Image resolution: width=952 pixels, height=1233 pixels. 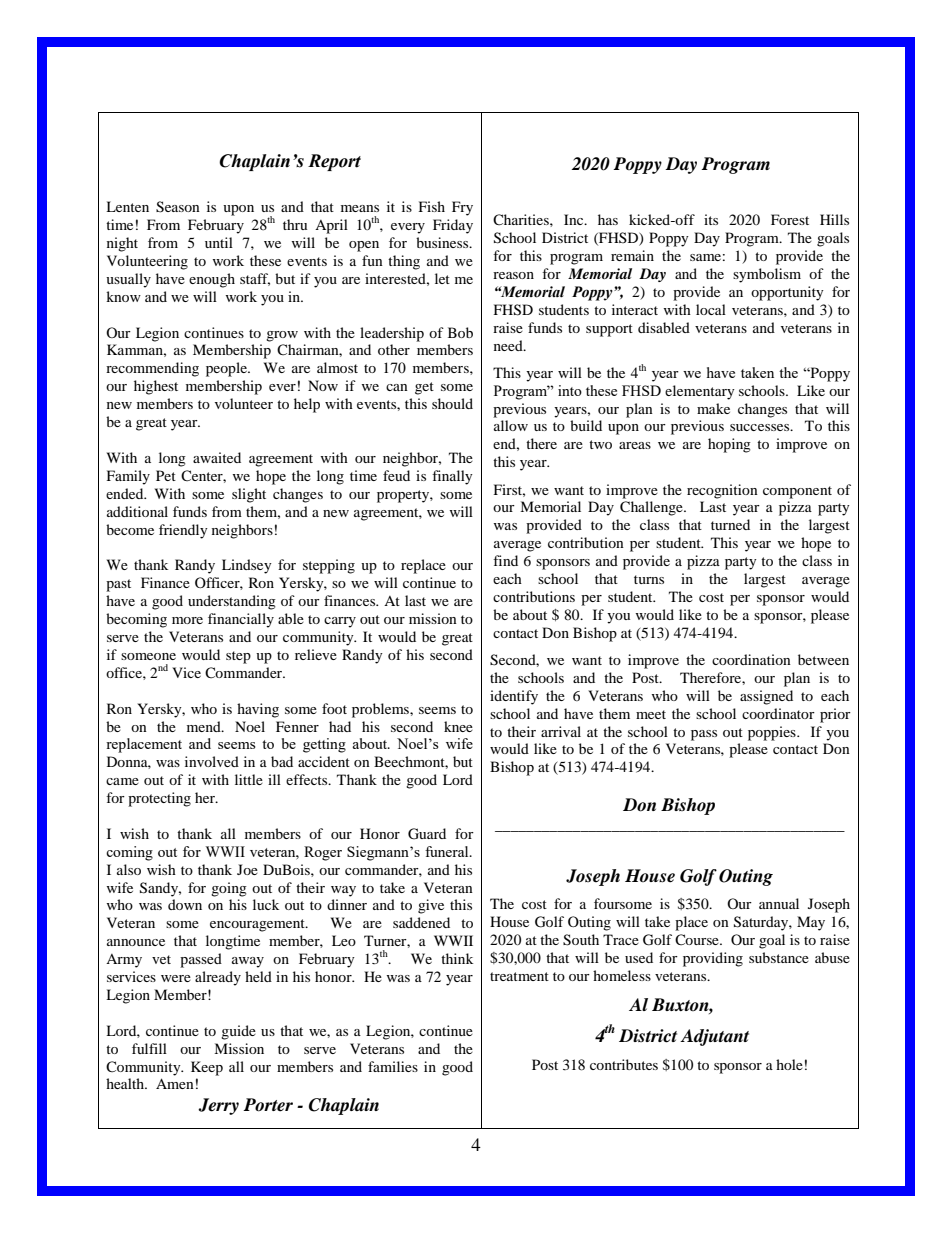 What do you see at coordinates (462, 208) in the screenshot?
I see `Fry` at bounding box center [462, 208].
